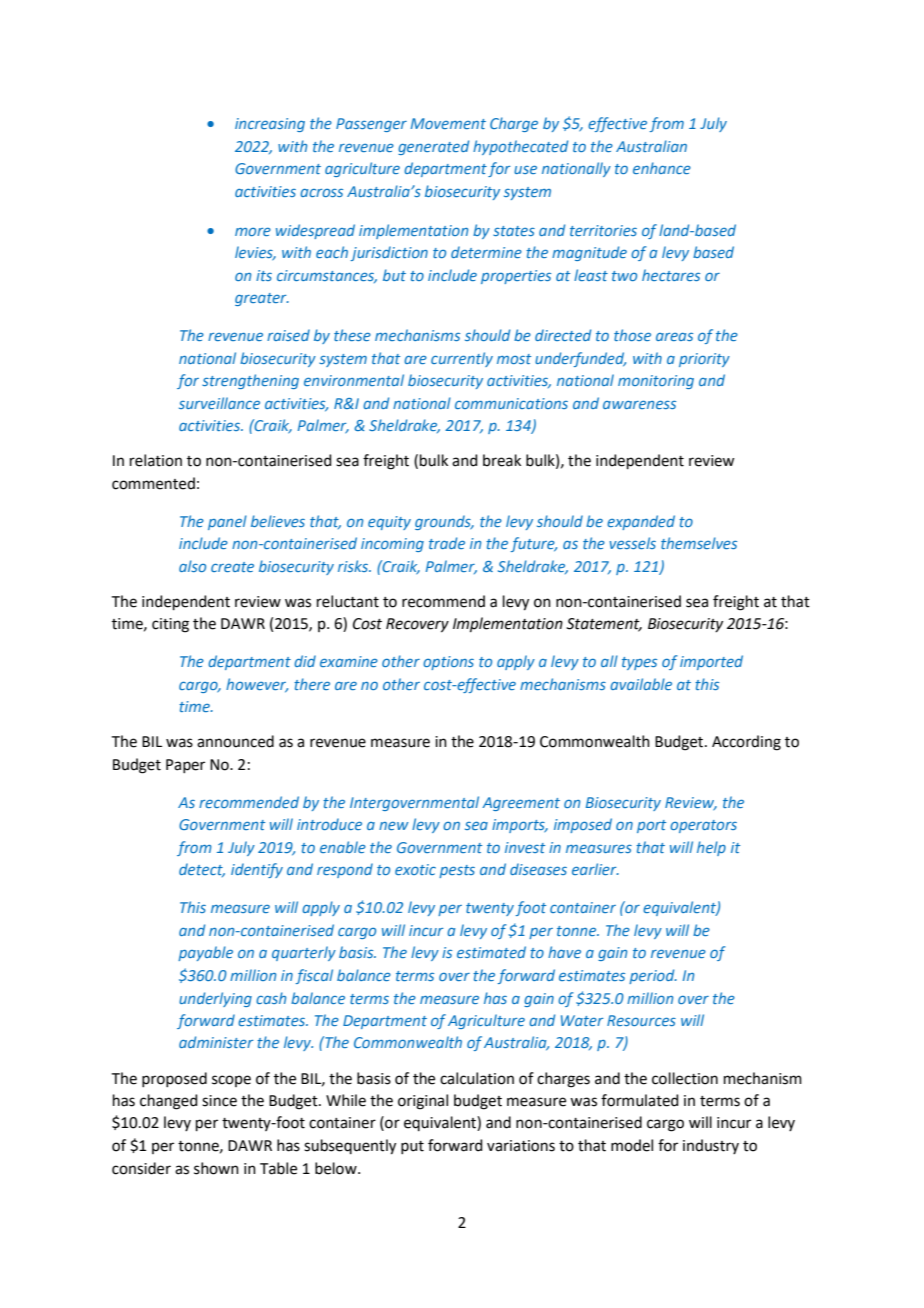  I want to click on monitoring, so click(656, 382).
